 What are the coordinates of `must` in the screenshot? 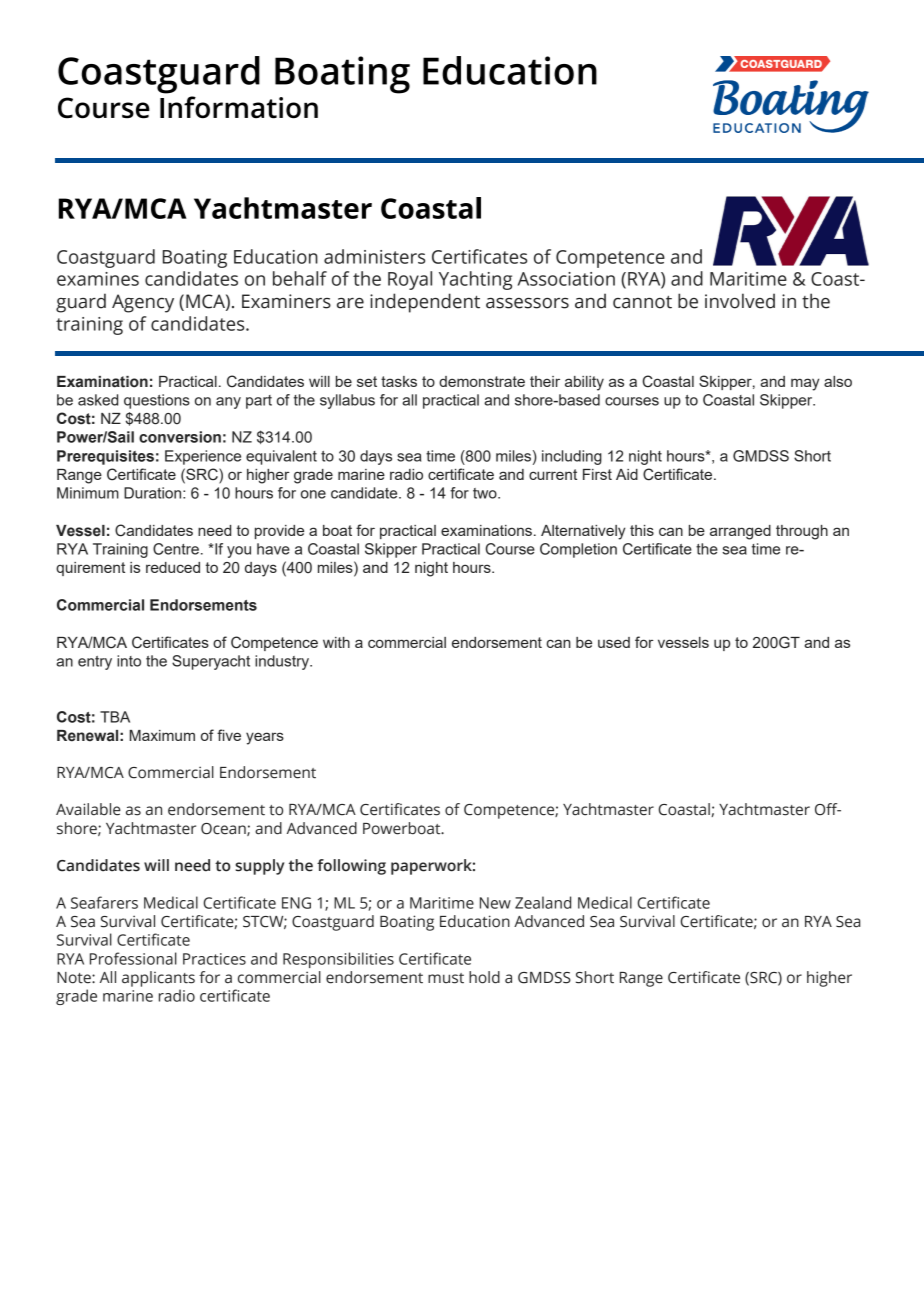 It's located at (446, 978).
